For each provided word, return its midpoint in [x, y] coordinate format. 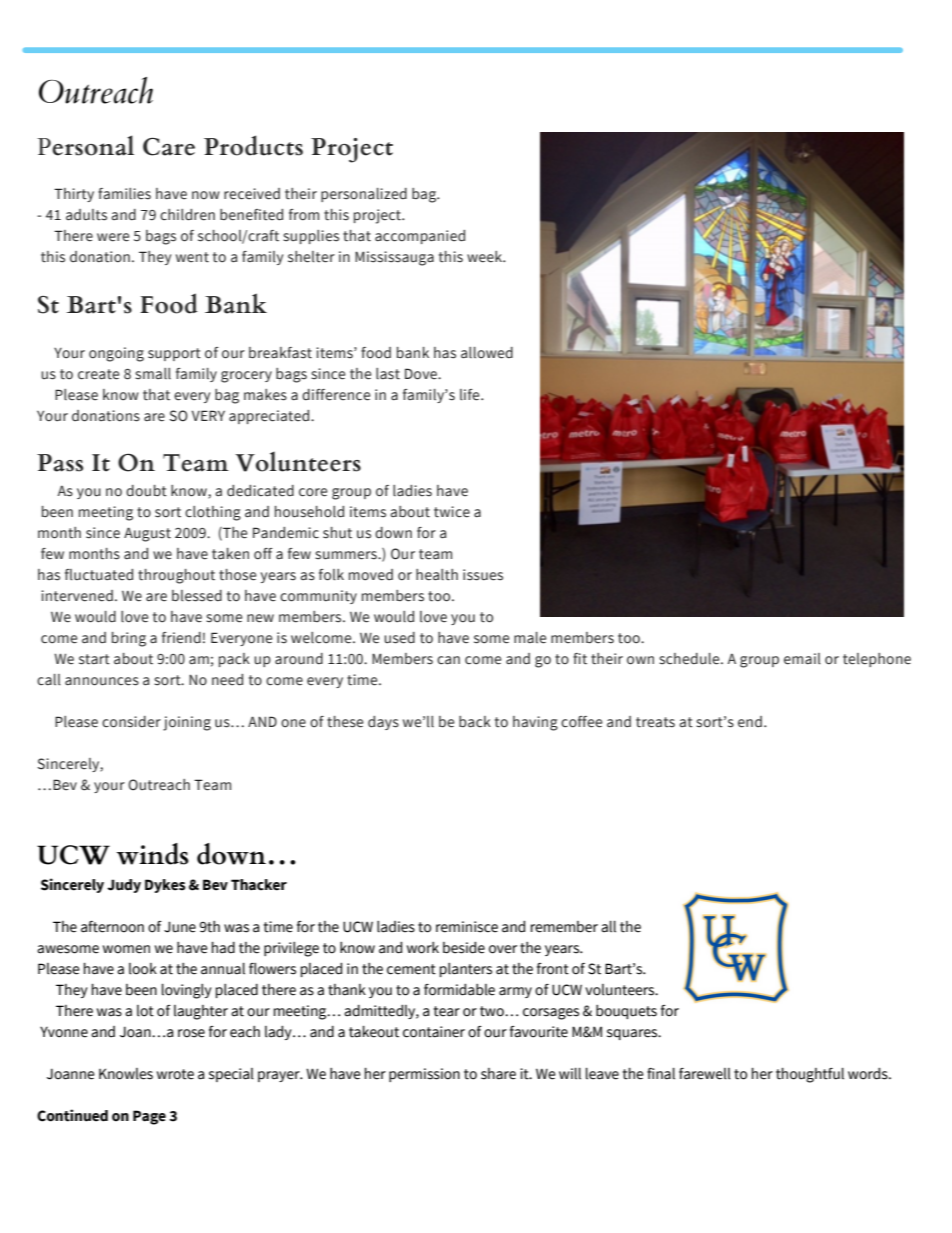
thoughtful [810, 1075]
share [498, 1074]
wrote [175, 1074]
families [124, 194]
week [486, 257]
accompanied [420, 237]
